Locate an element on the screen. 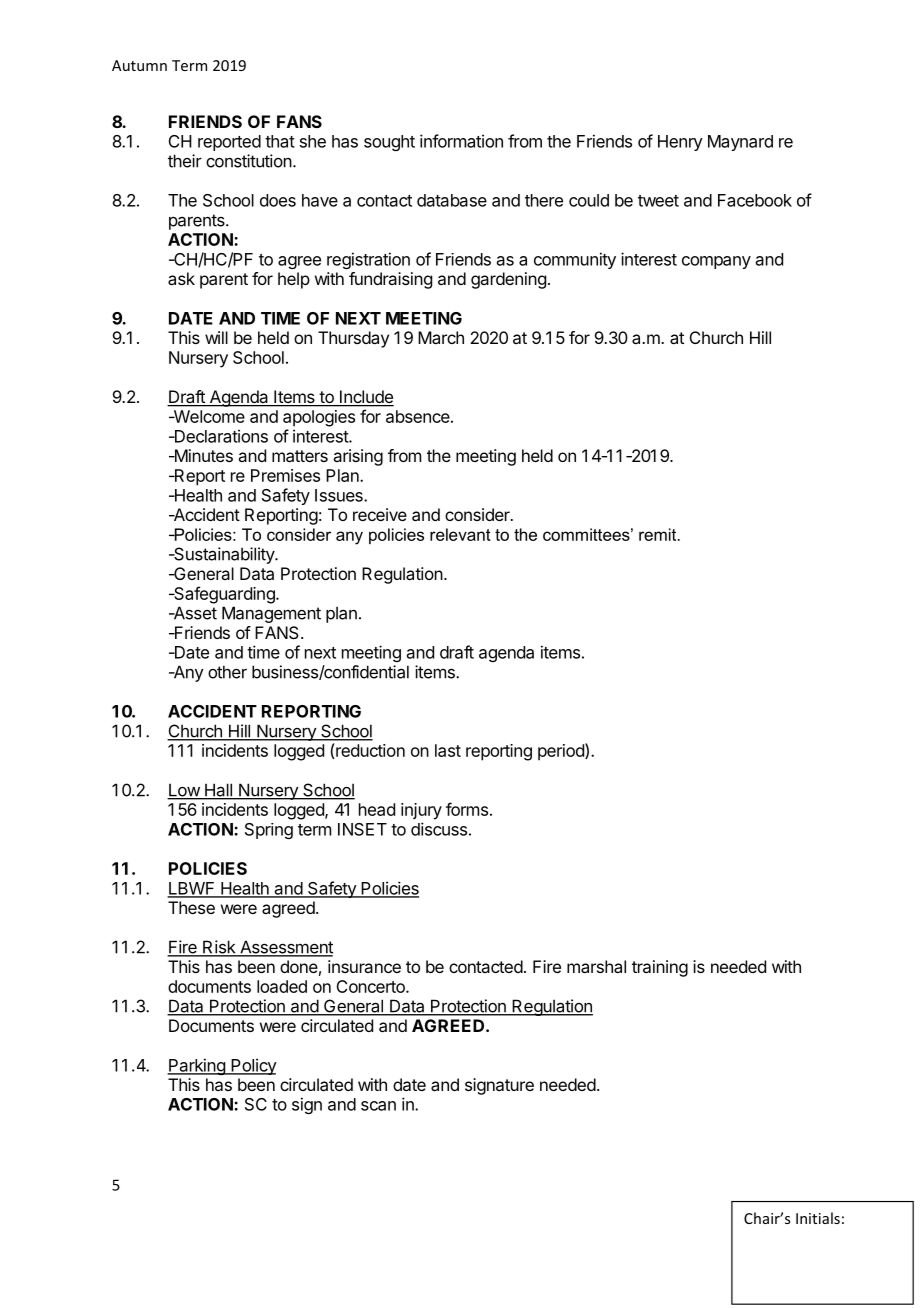 This screenshot has height=1308, width=924. company is located at coordinates (716, 262).
